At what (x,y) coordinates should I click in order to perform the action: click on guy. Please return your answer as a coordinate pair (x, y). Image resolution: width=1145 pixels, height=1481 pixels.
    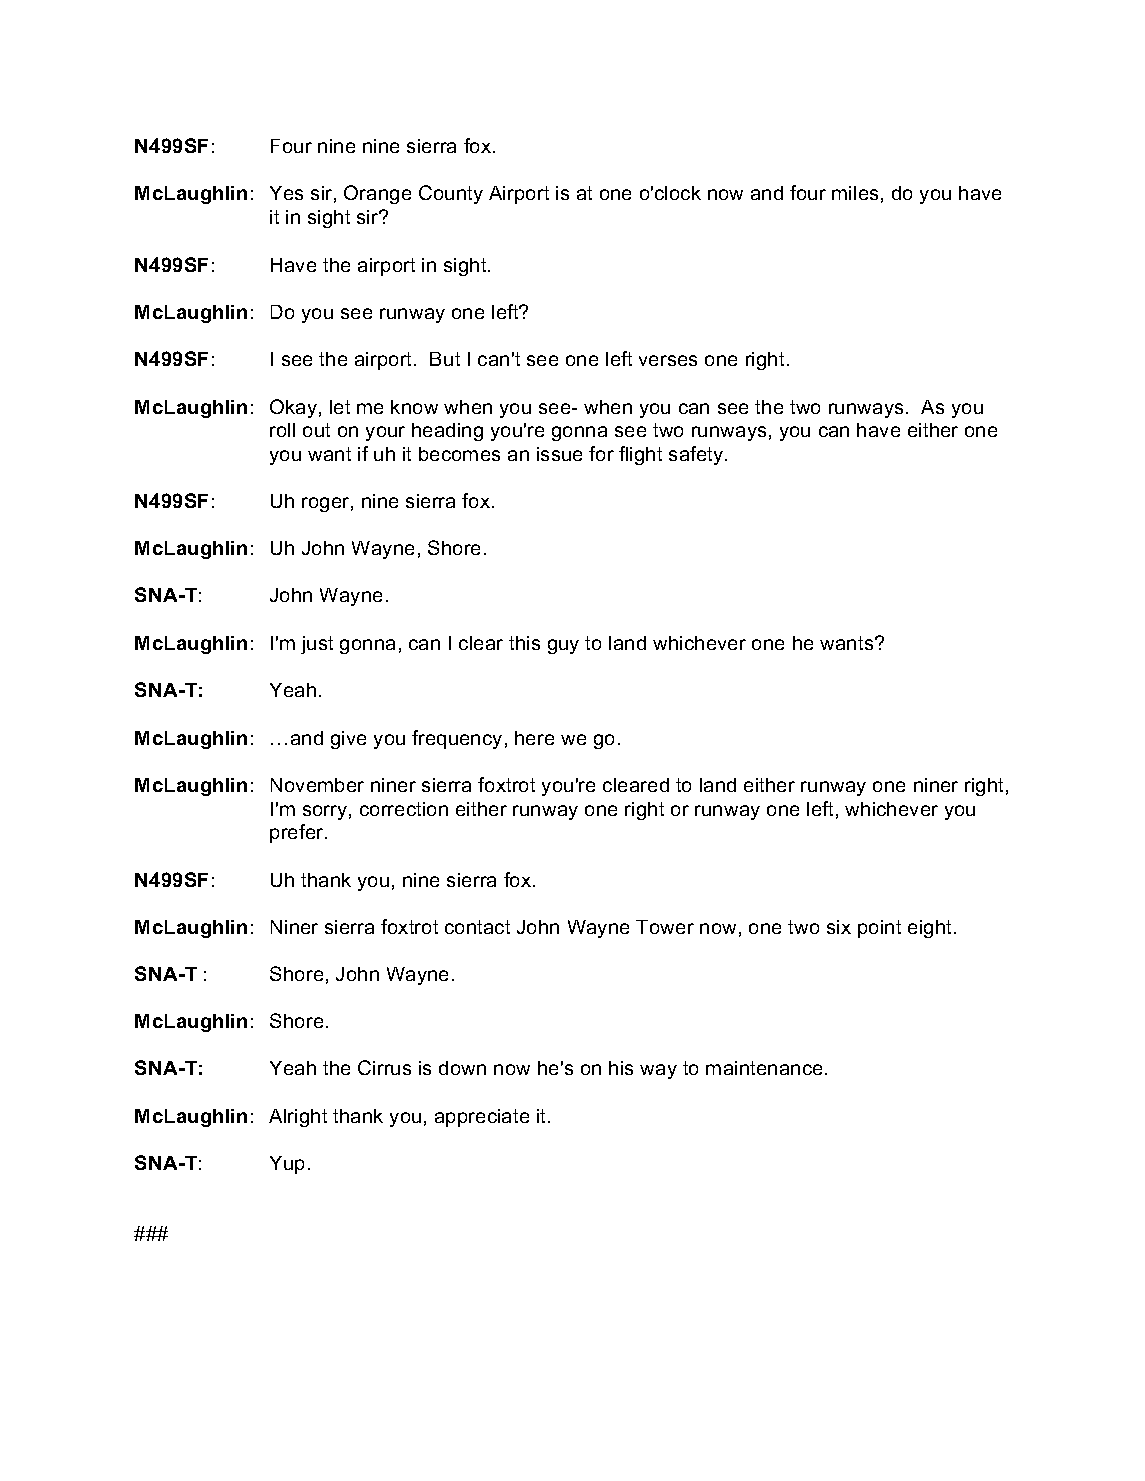
    Looking at the image, I should click on (563, 646).
